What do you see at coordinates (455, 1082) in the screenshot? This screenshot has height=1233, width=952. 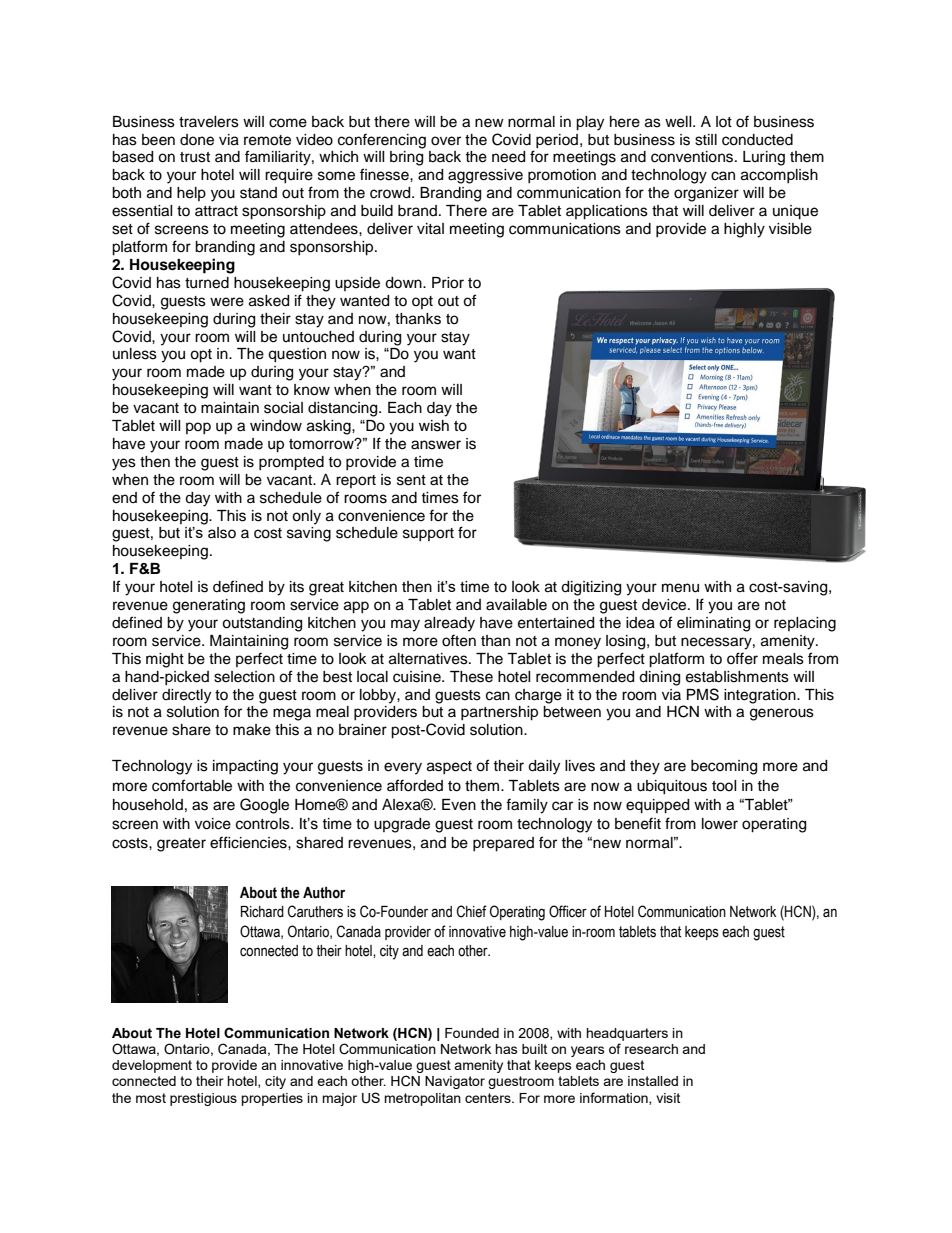 I see `Navigator` at bounding box center [455, 1082].
